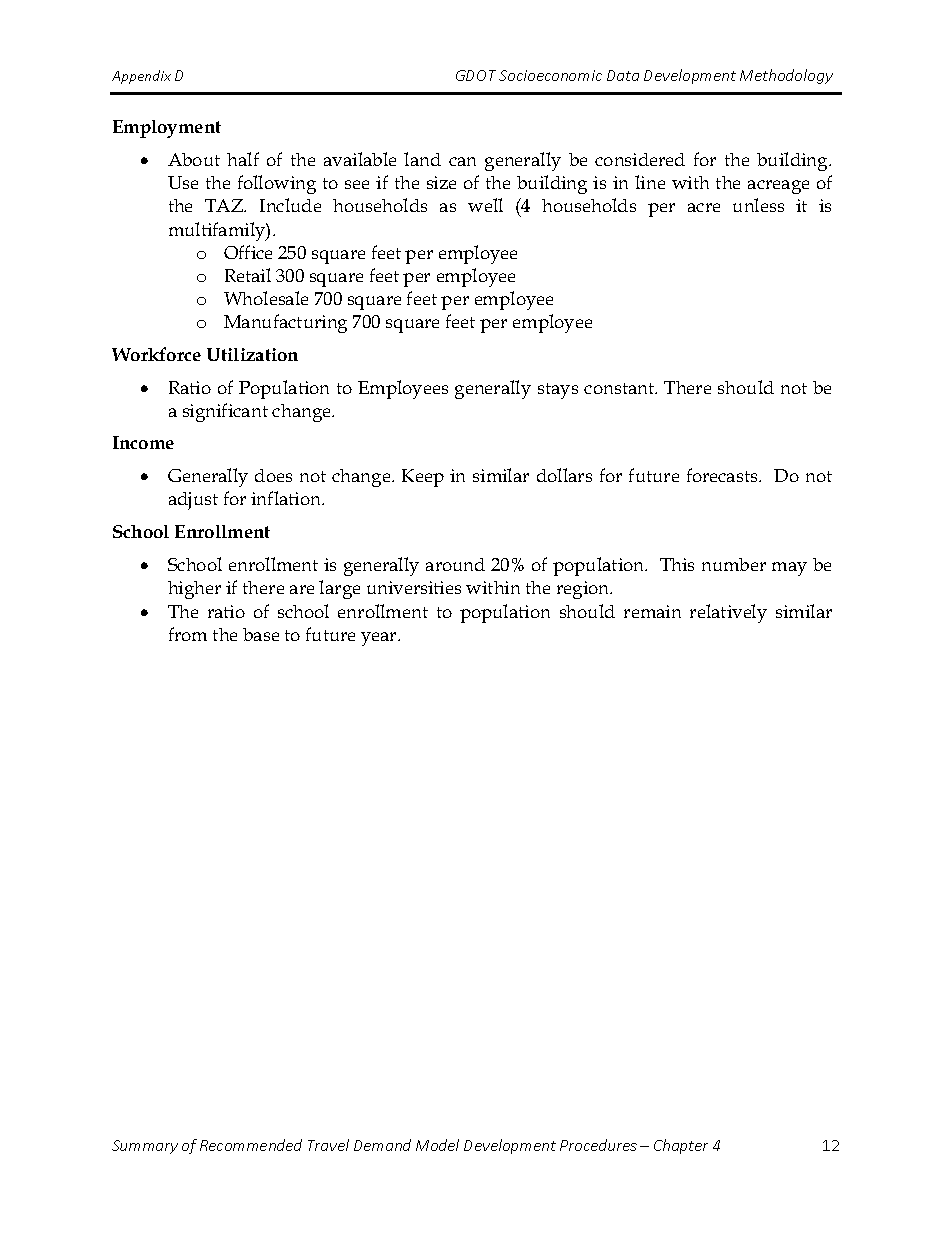  Describe the element at coordinates (194, 590) in the screenshot. I see `higher` at that location.
